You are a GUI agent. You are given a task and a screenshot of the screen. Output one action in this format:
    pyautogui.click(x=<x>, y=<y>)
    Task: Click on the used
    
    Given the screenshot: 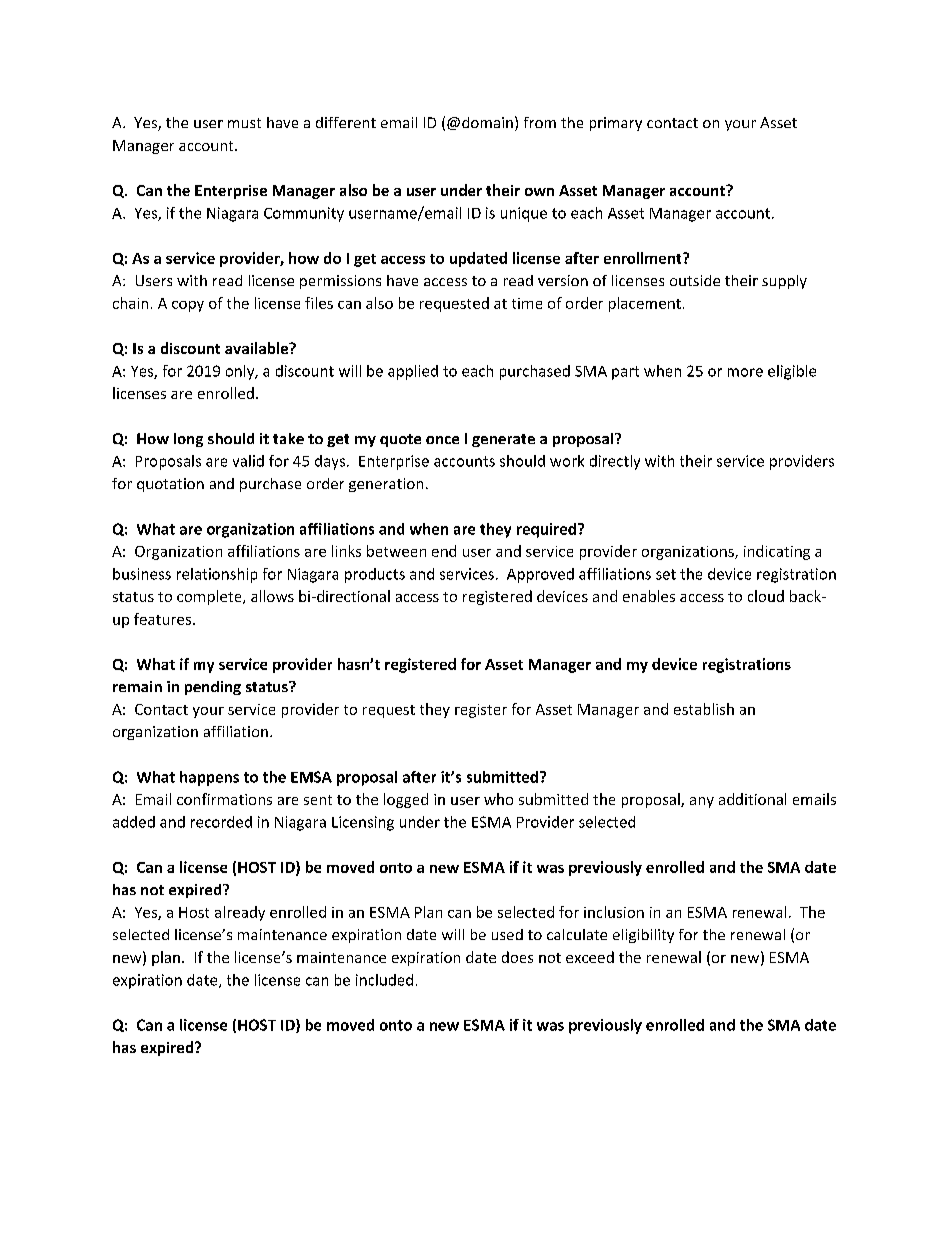 What is the action you would take?
    pyautogui.click(x=507, y=934)
